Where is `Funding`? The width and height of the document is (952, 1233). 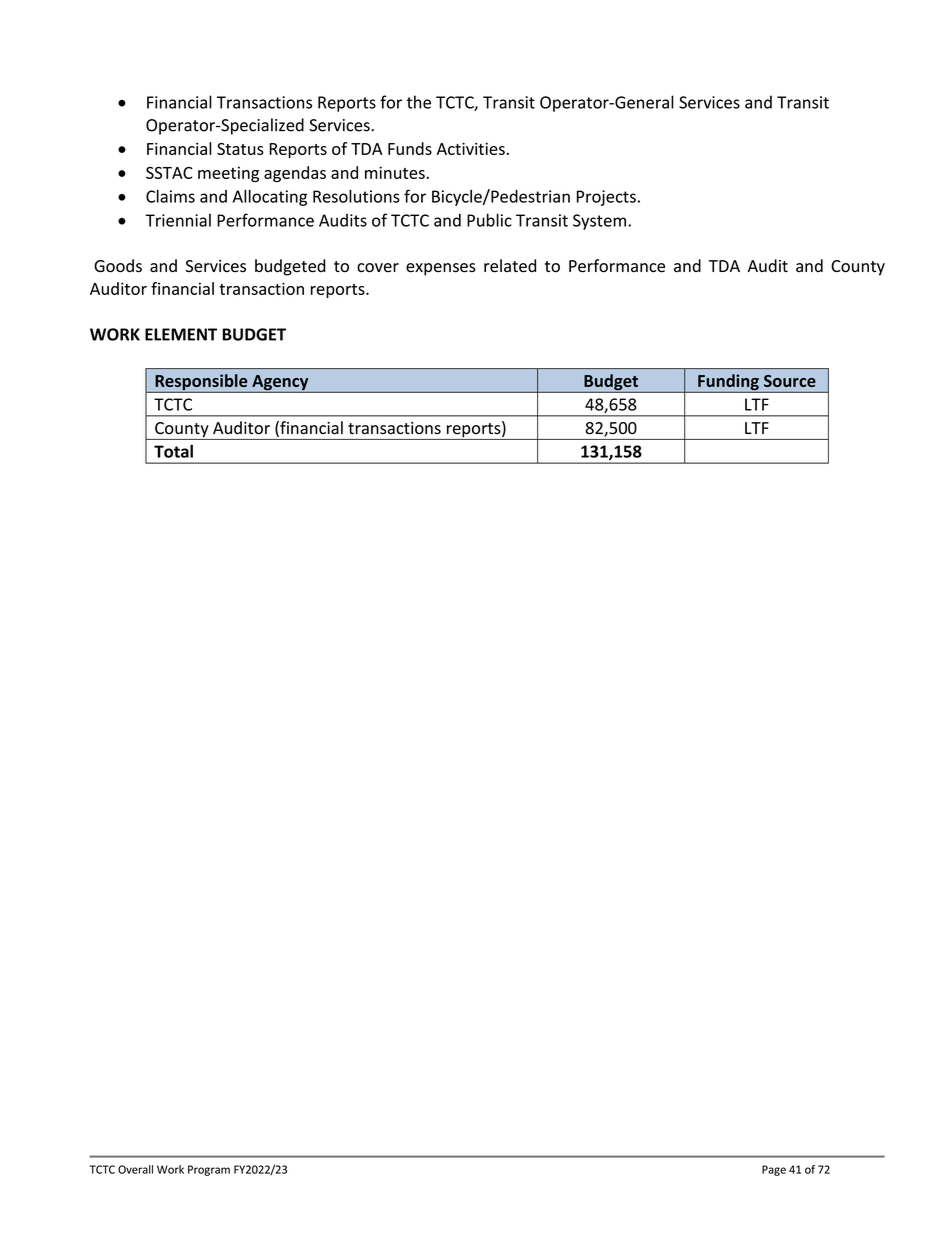 Funding is located at coordinates (728, 383).
